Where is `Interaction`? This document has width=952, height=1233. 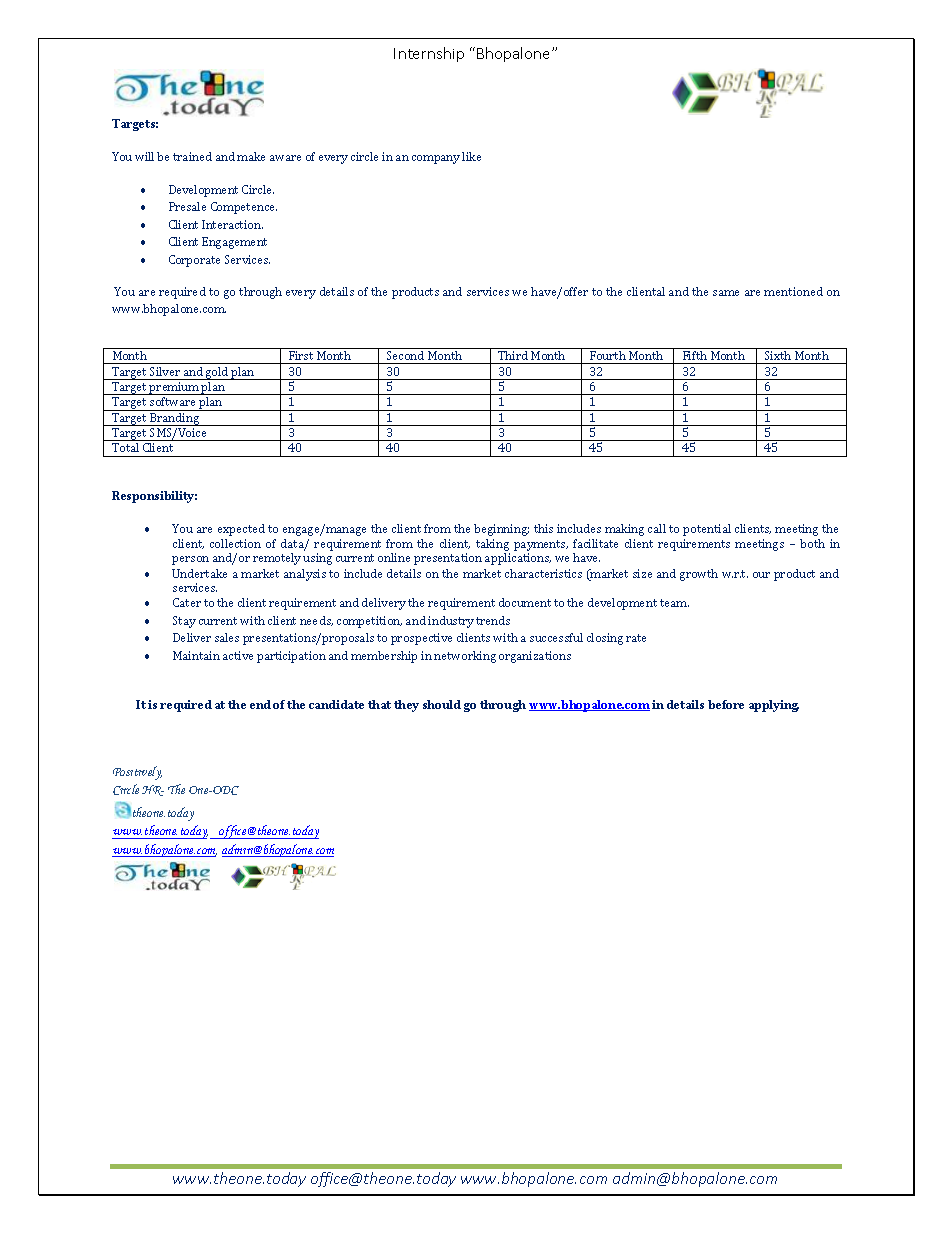 Interaction is located at coordinates (232, 224).
